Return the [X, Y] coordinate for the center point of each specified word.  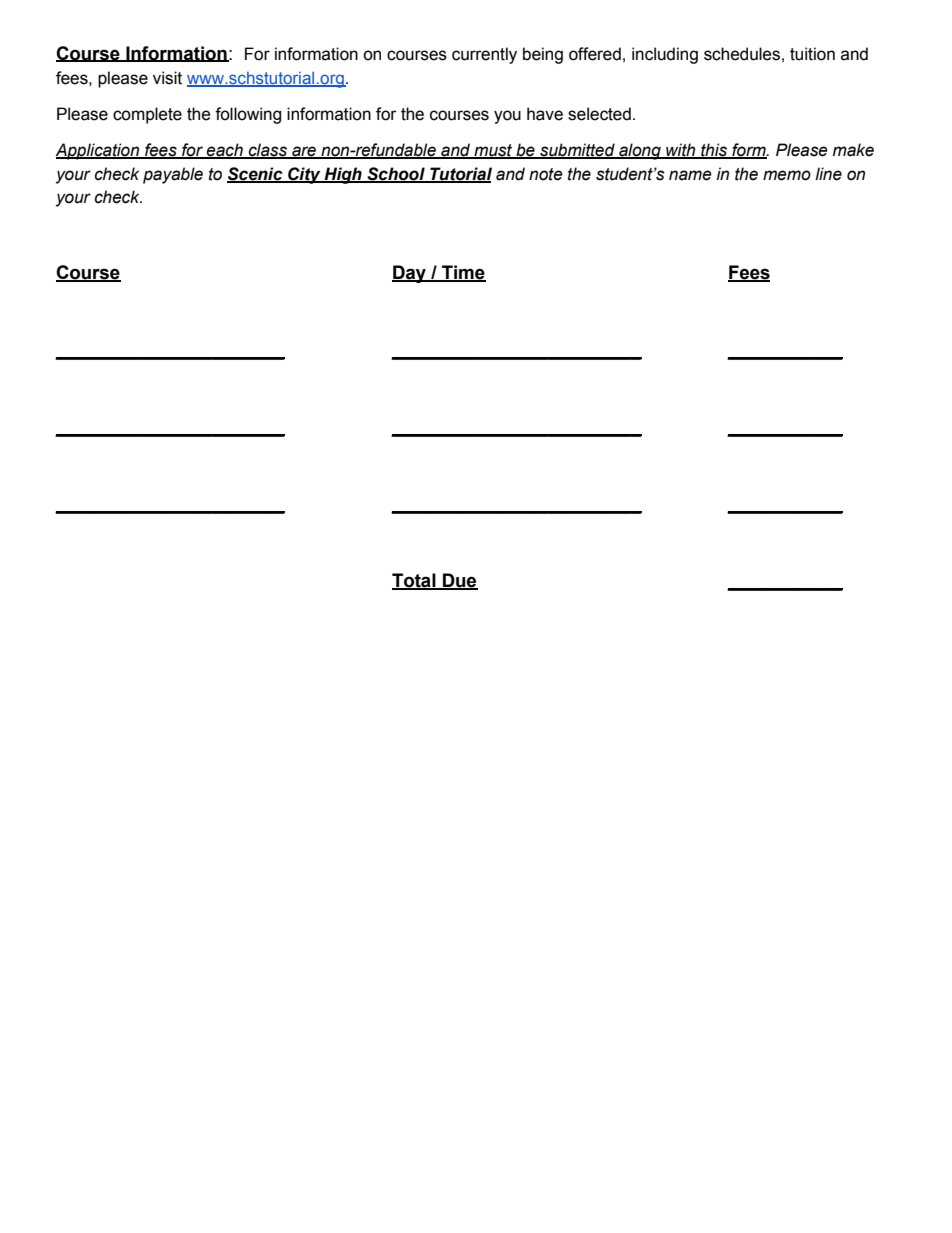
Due [459, 581]
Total [415, 581]
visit [167, 78]
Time [463, 273]
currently [484, 55]
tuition [812, 54]
